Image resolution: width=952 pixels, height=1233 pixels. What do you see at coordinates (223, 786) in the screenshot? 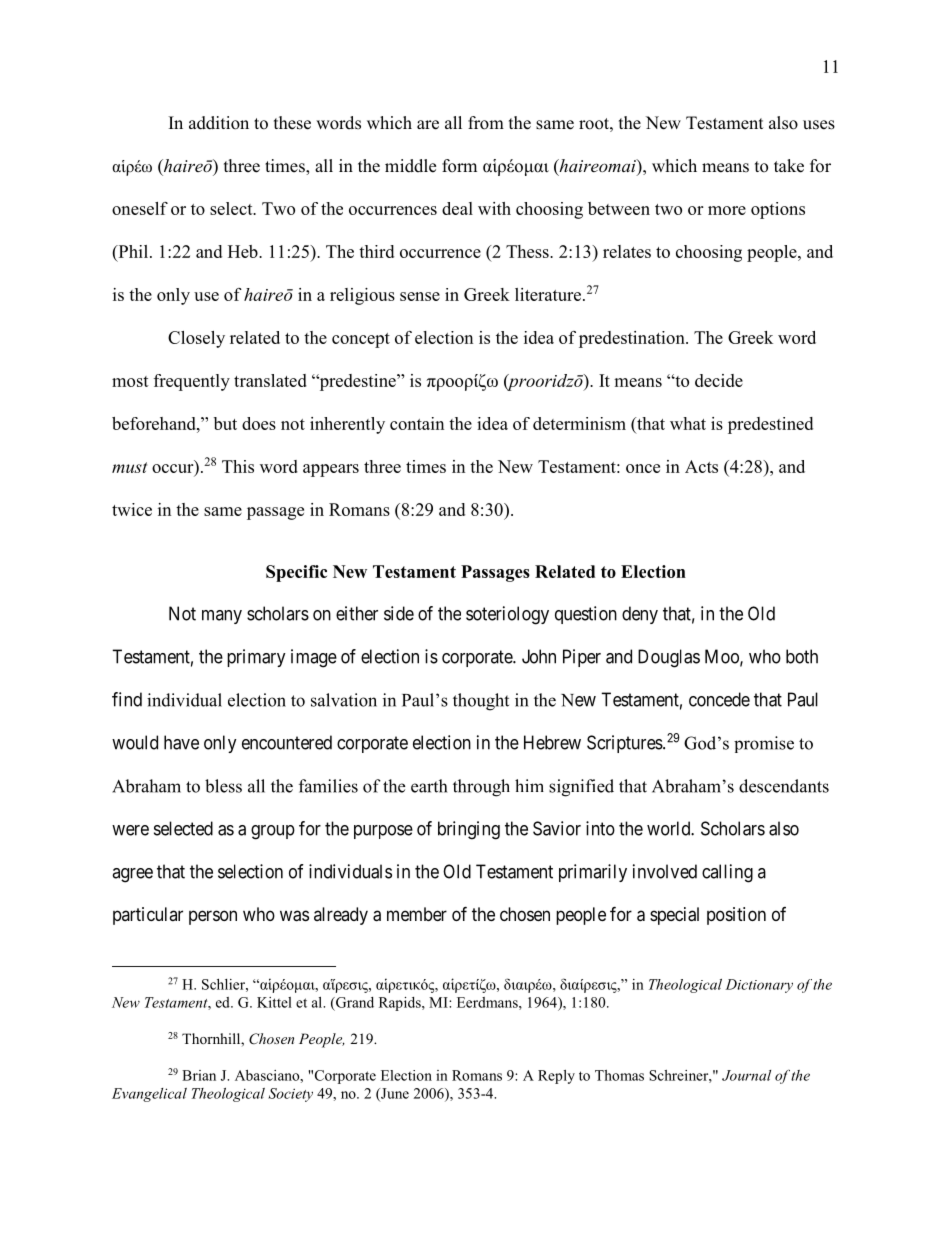
I see `bless` at bounding box center [223, 786].
